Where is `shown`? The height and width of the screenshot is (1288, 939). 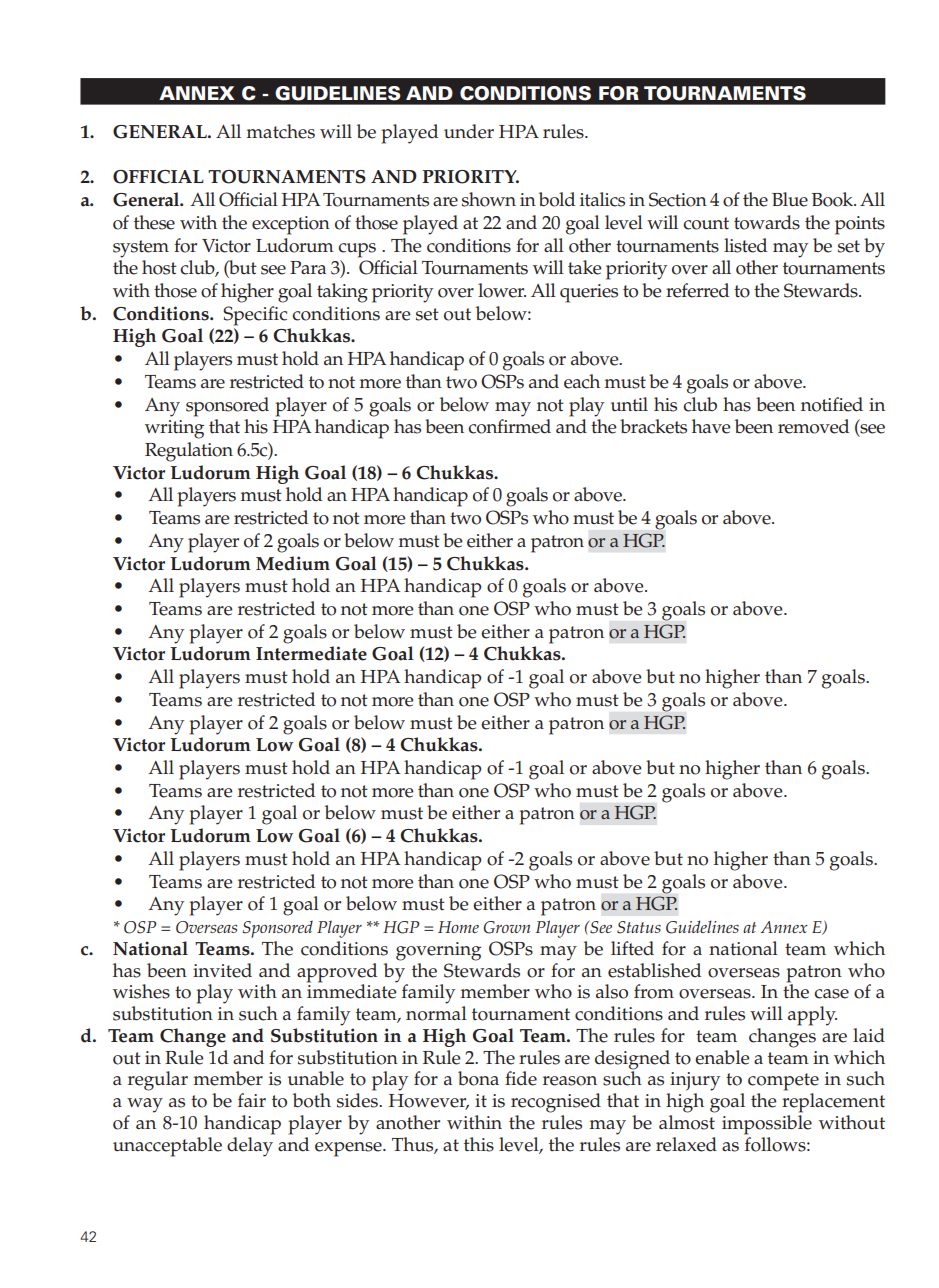
shown is located at coordinates (489, 199).
